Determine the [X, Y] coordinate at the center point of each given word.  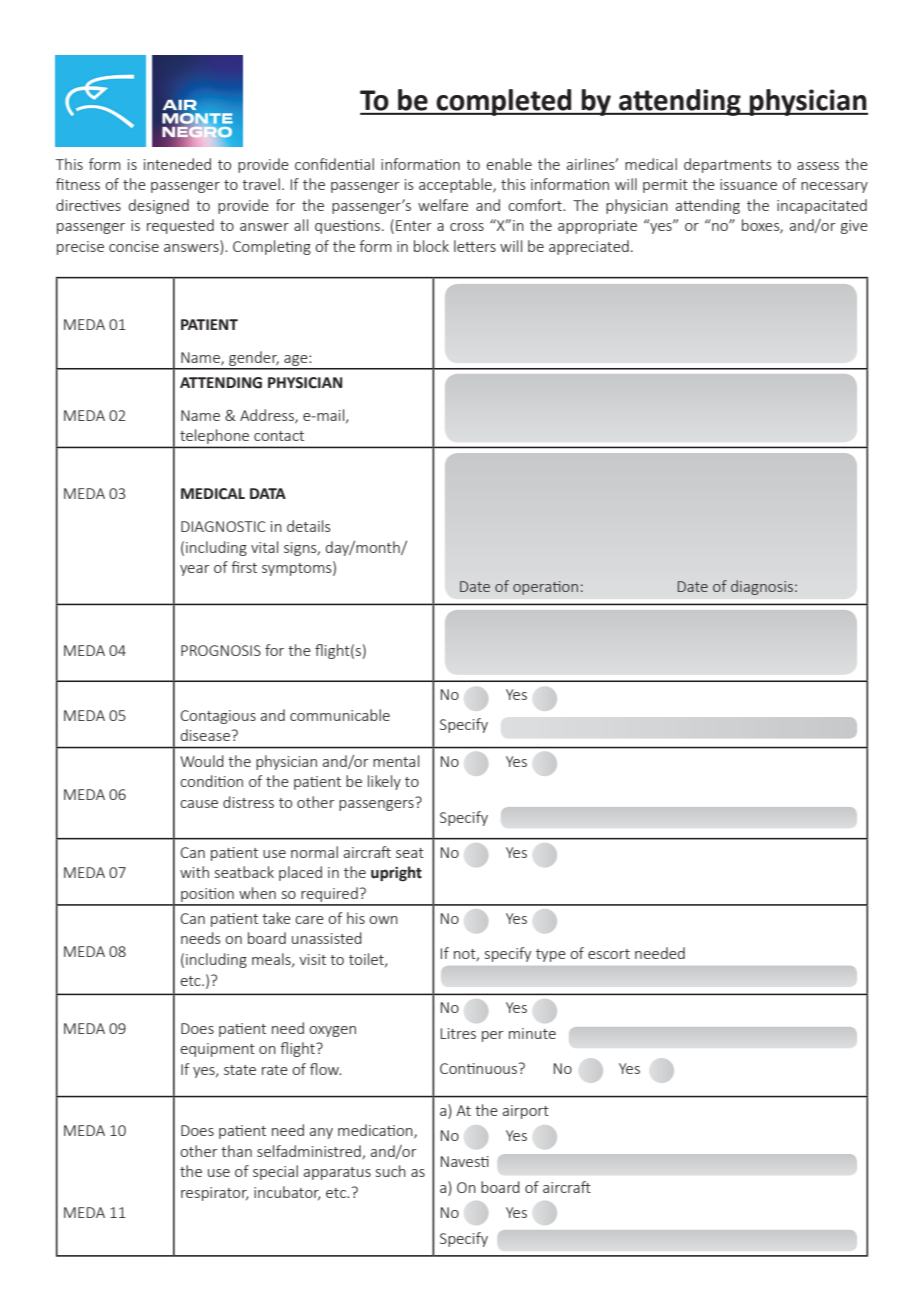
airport [526, 1112]
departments [728, 165]
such [391, 1171]
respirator [215, 1194]
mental [396, 761]
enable [509, 164]
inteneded [177, 164]
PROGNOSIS [221, 650]
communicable [340, 715]
